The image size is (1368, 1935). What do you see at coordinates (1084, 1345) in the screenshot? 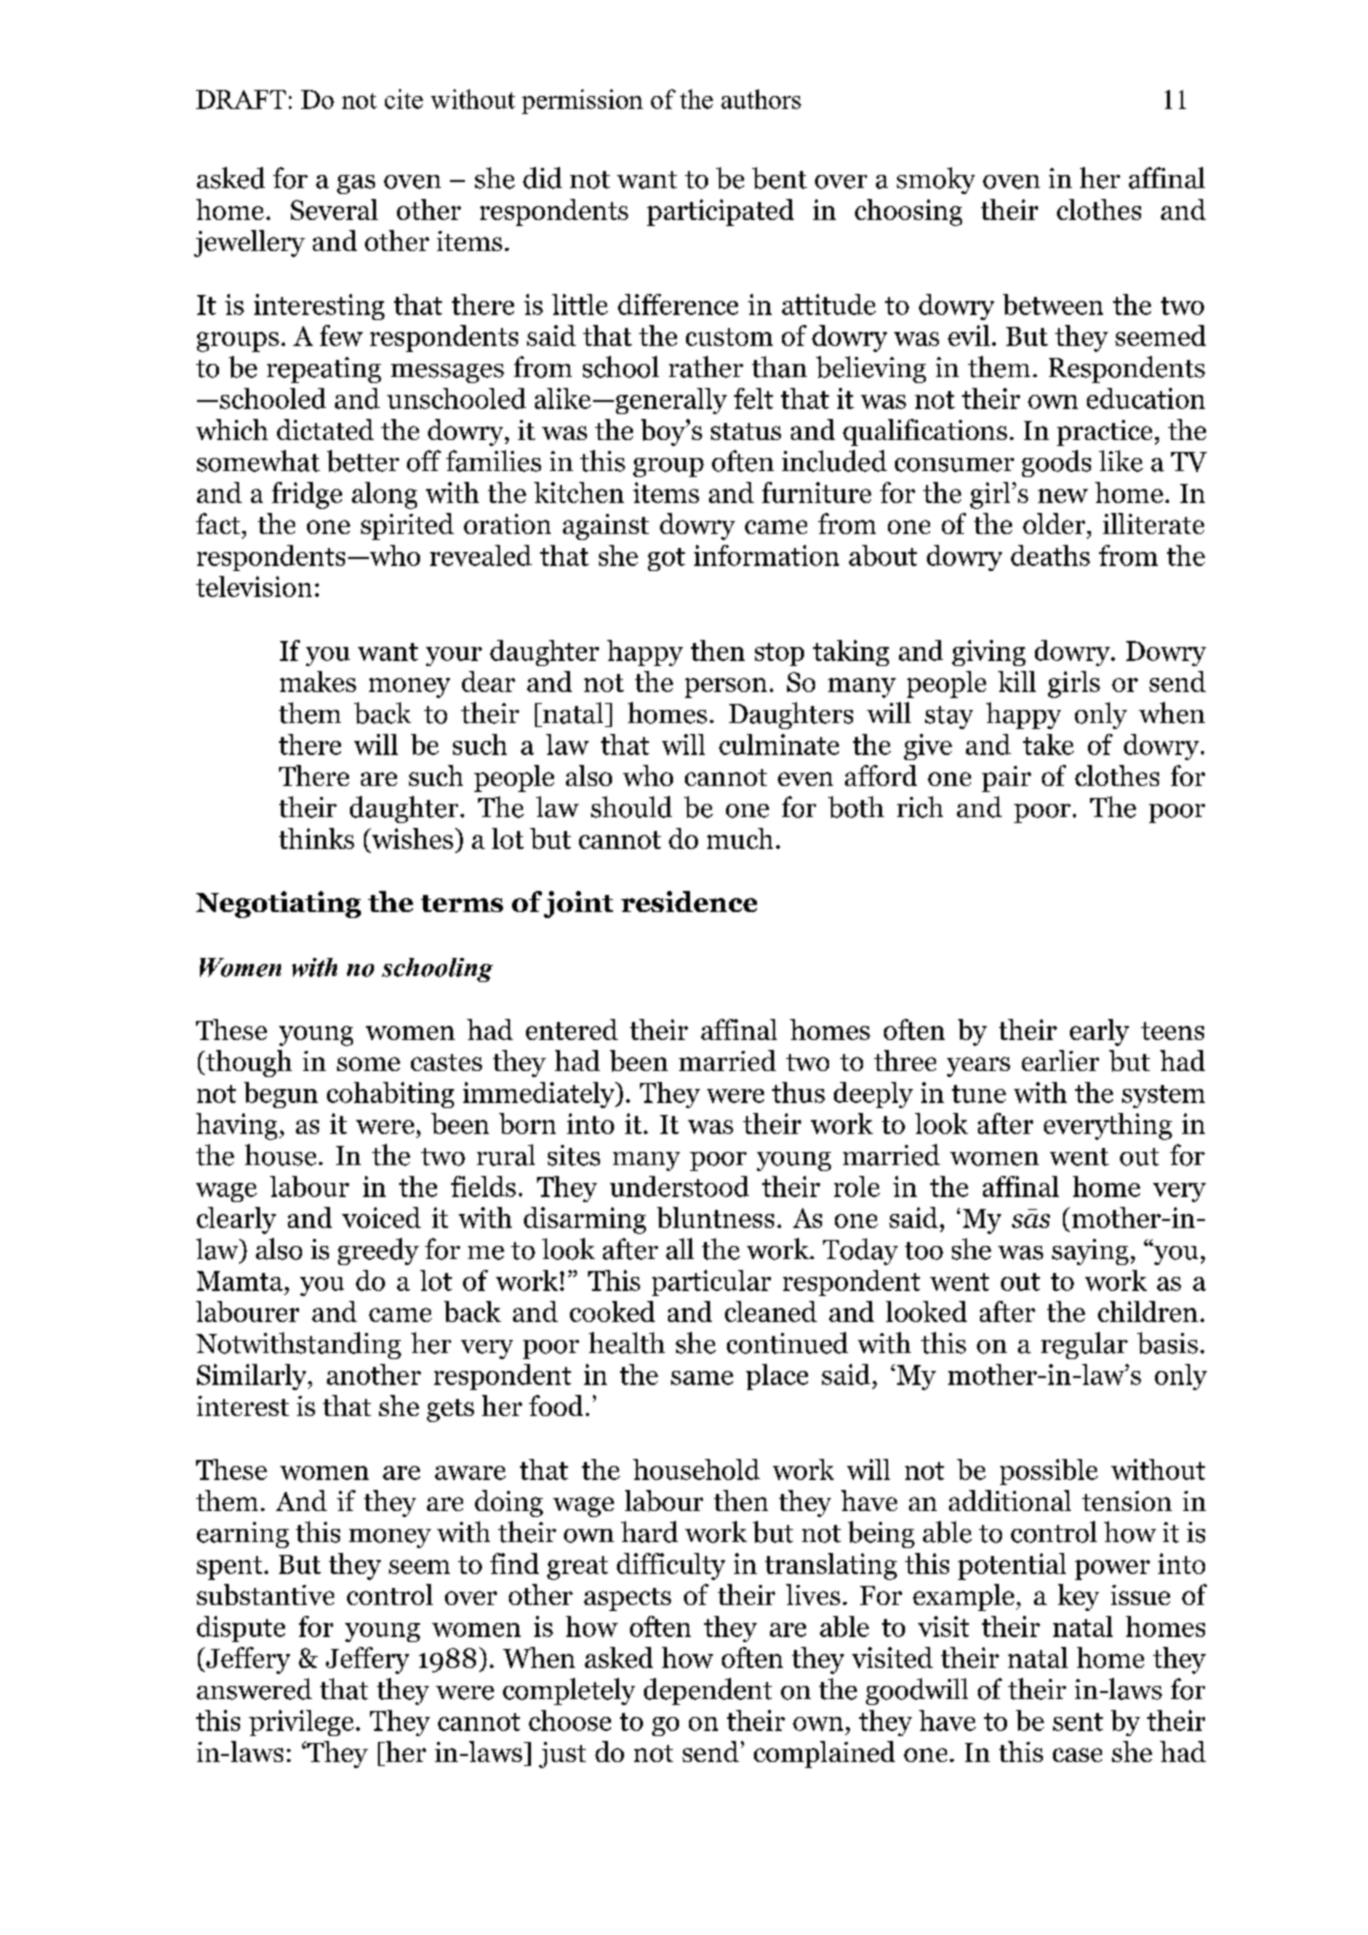
I see `regular` at bounding box center [1084, 1345].
